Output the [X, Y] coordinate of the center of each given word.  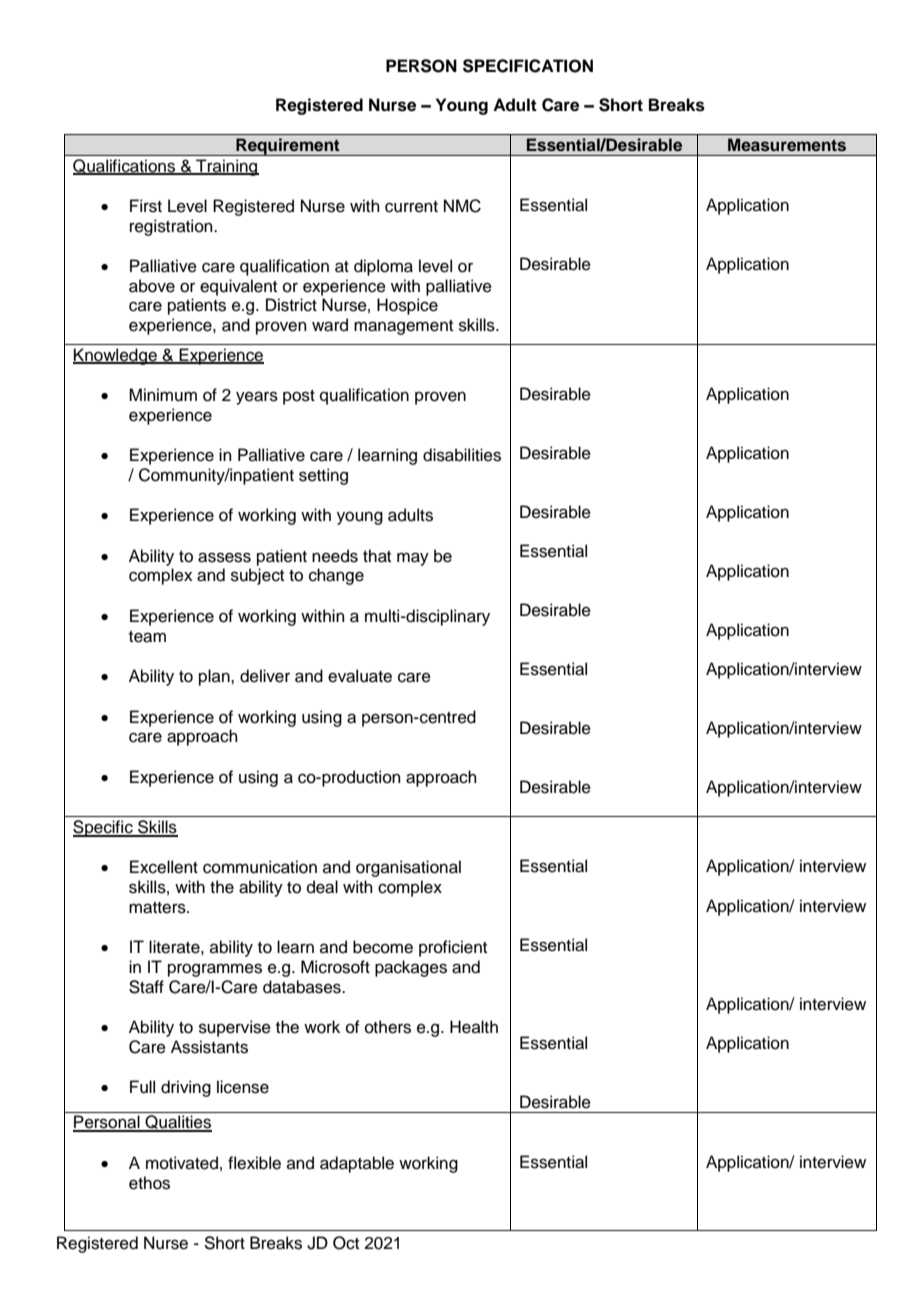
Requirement [288, 147]
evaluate [360, 676]
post [299, 397]
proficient [453, 948]
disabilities [462, 455]
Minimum [163, 395]
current [411, 207]
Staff [146, 987]
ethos [149, 1183]
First [146, 206]
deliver [265, 676]
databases [303, 987]
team [147, 637]
